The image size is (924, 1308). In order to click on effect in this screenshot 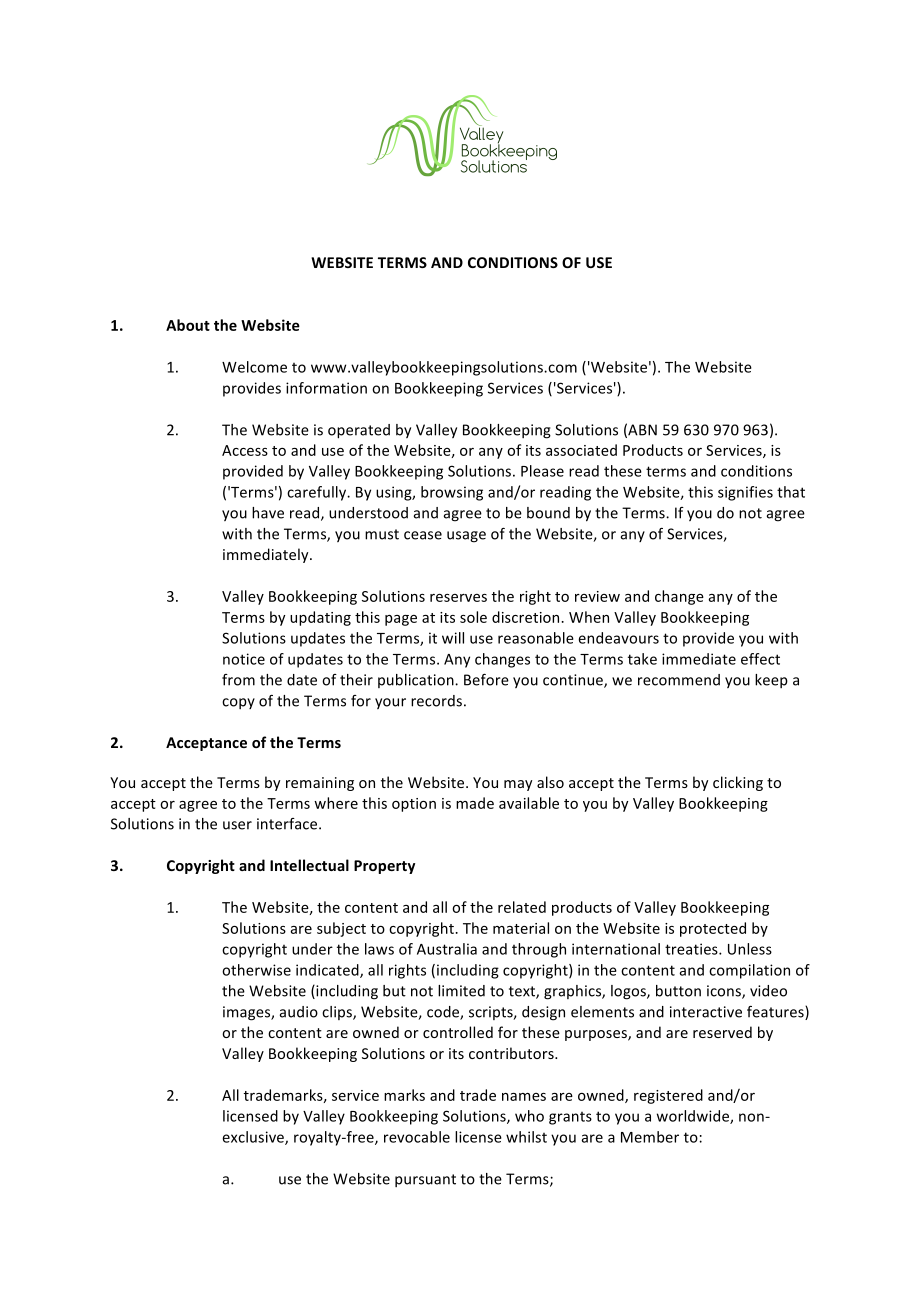, I will do `click(760, 659)`.
